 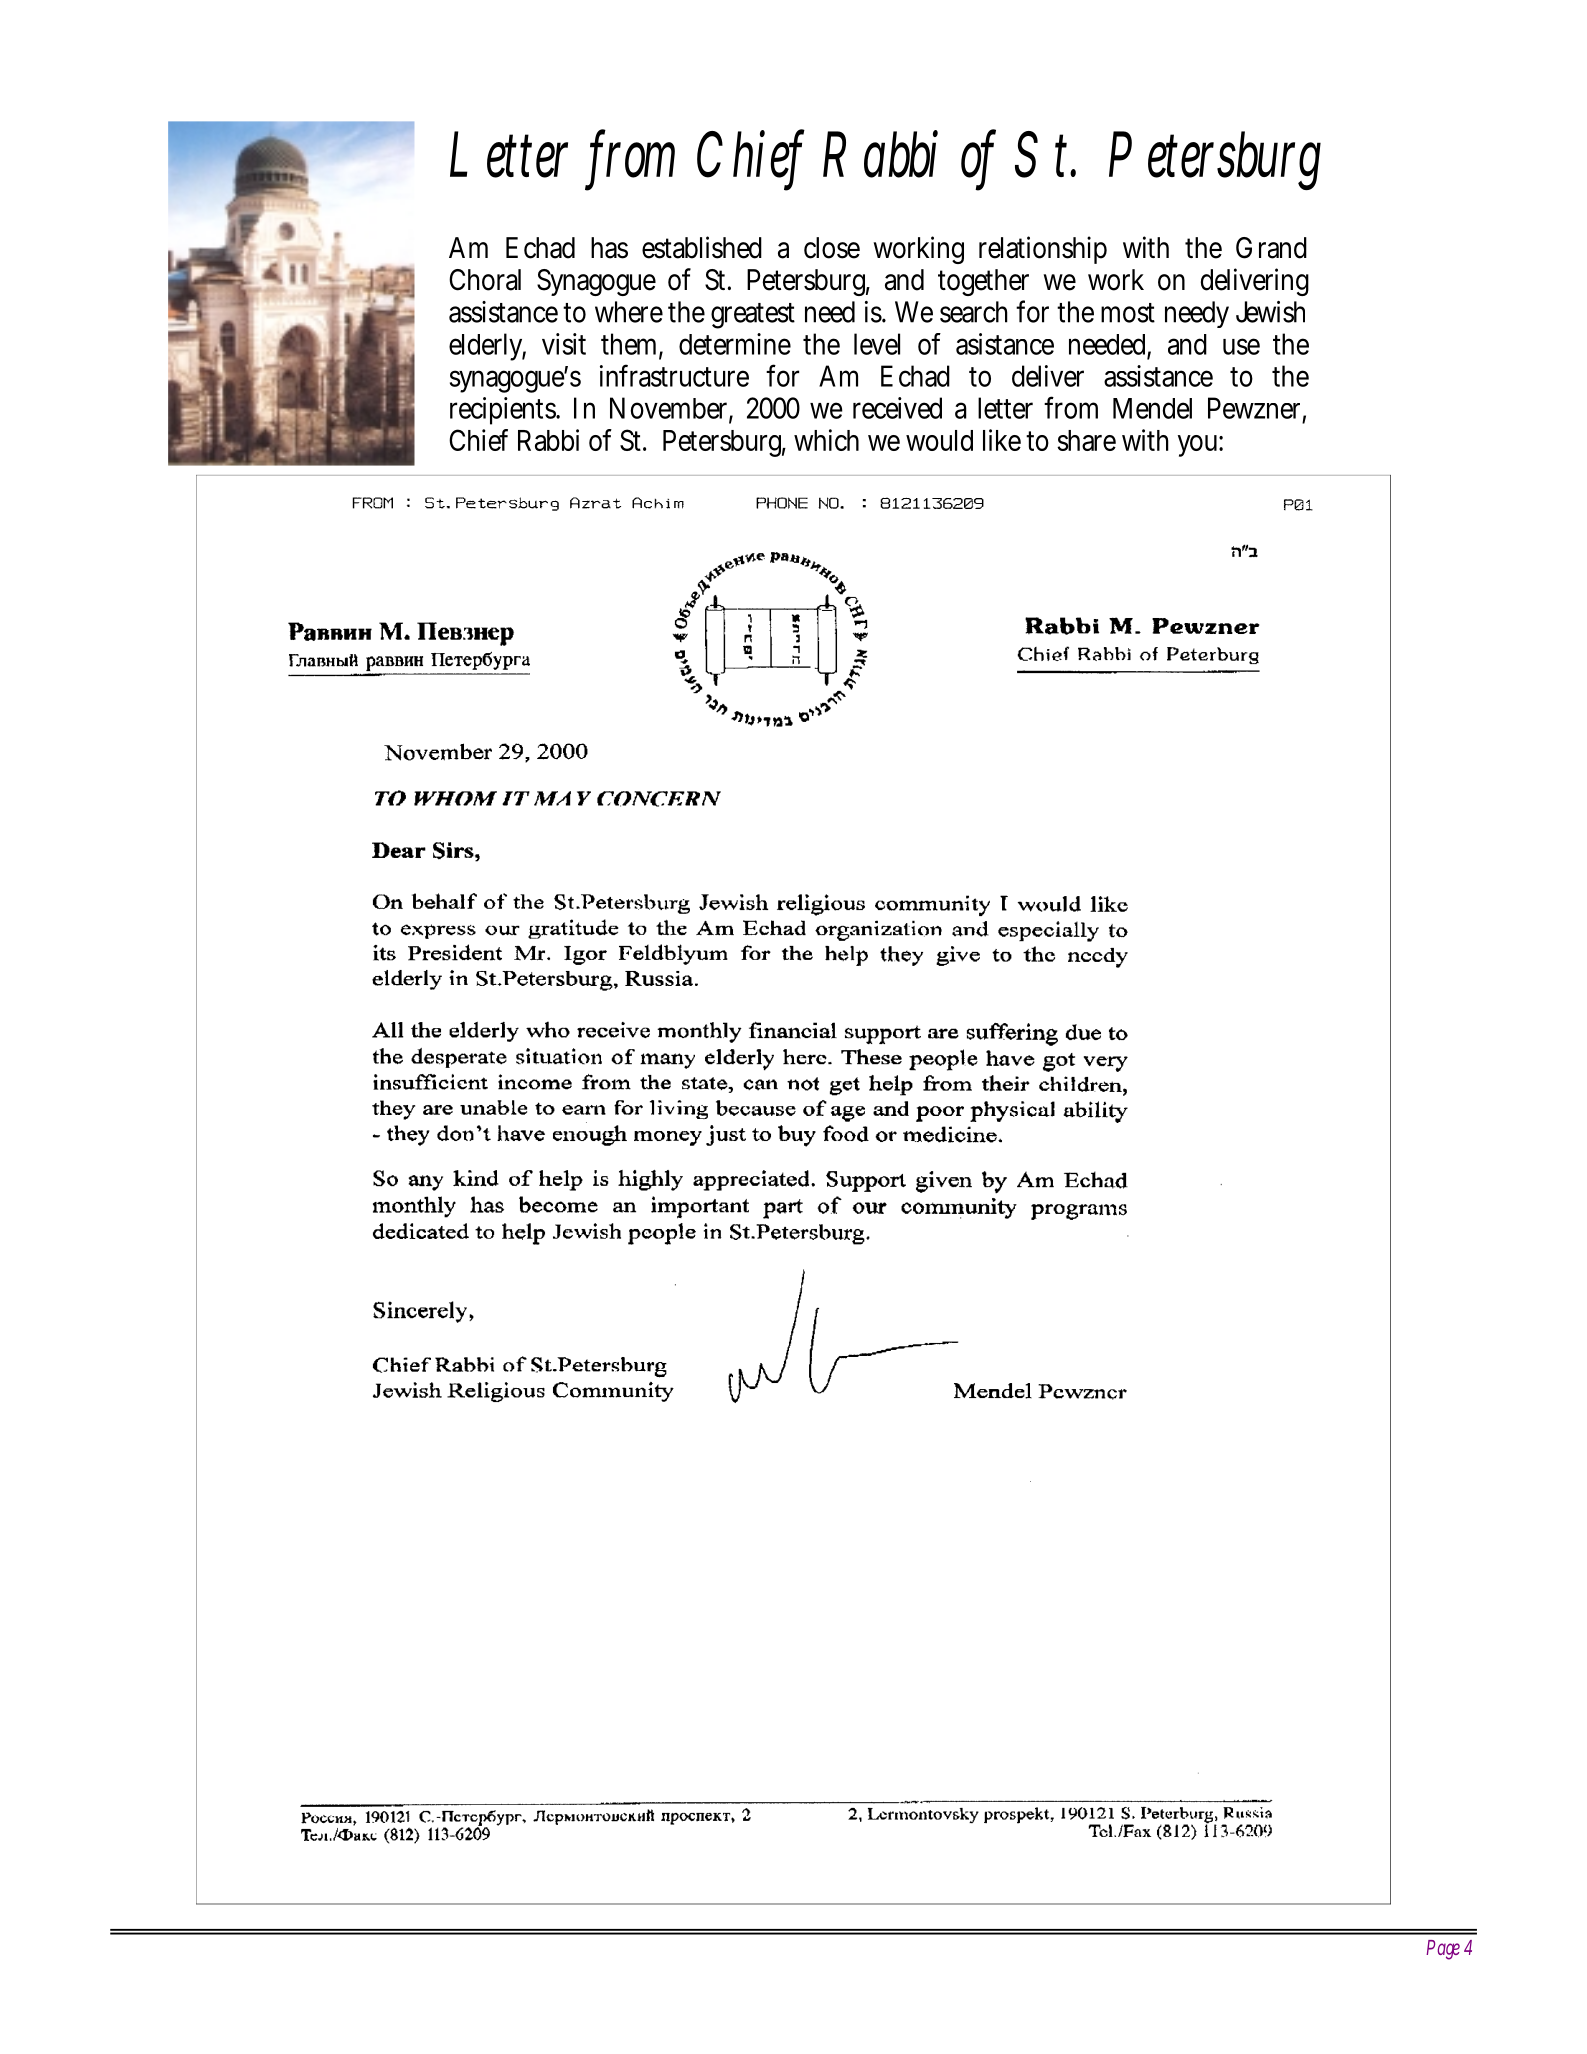 What do you see at coordinates (1271, 248) in the image?
I see `Grand` at bounding box center [1271, 248].
